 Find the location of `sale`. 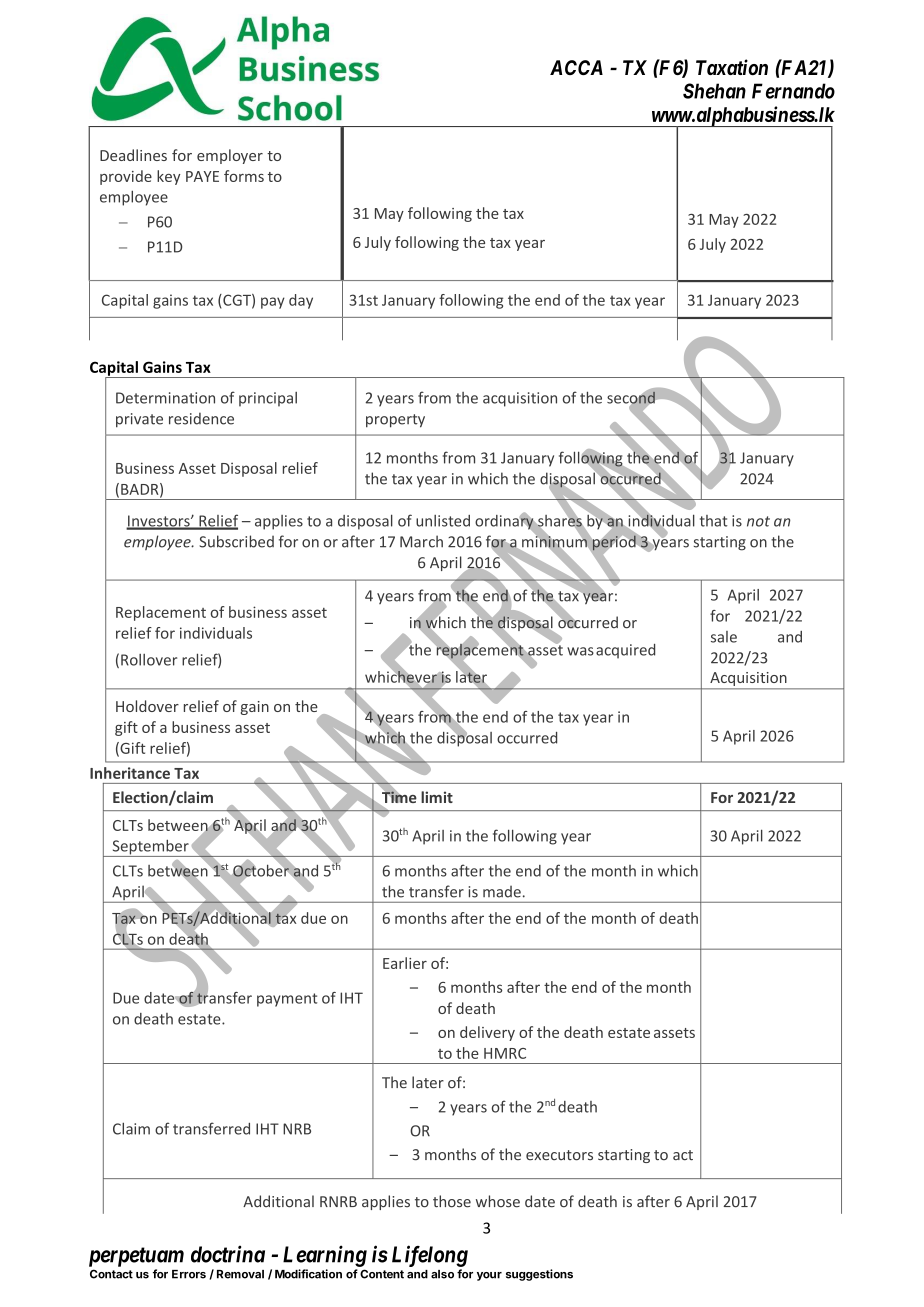

sale is located at coordinates (724, 637).
